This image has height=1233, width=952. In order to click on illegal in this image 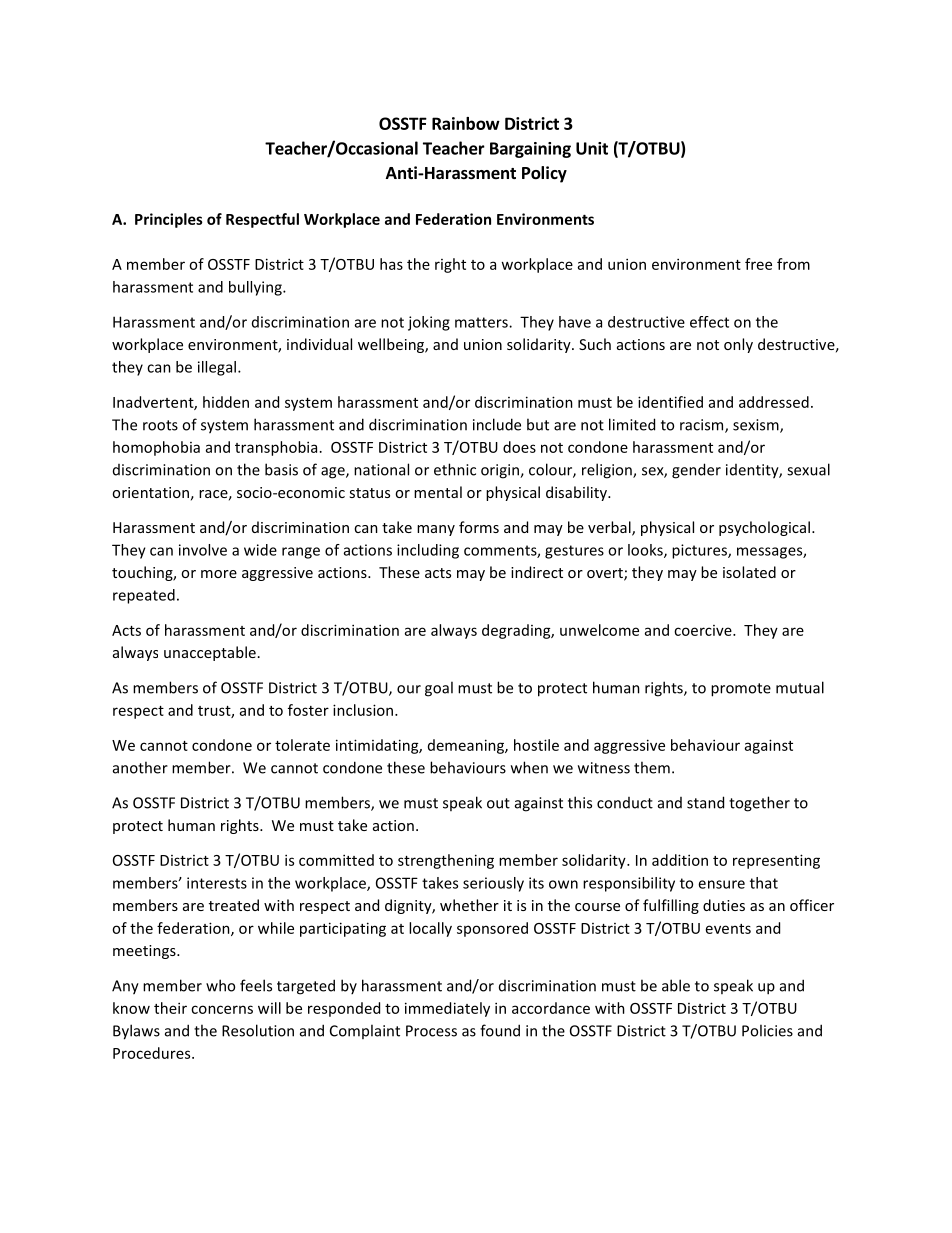, I will do `click(217, 368)`.
